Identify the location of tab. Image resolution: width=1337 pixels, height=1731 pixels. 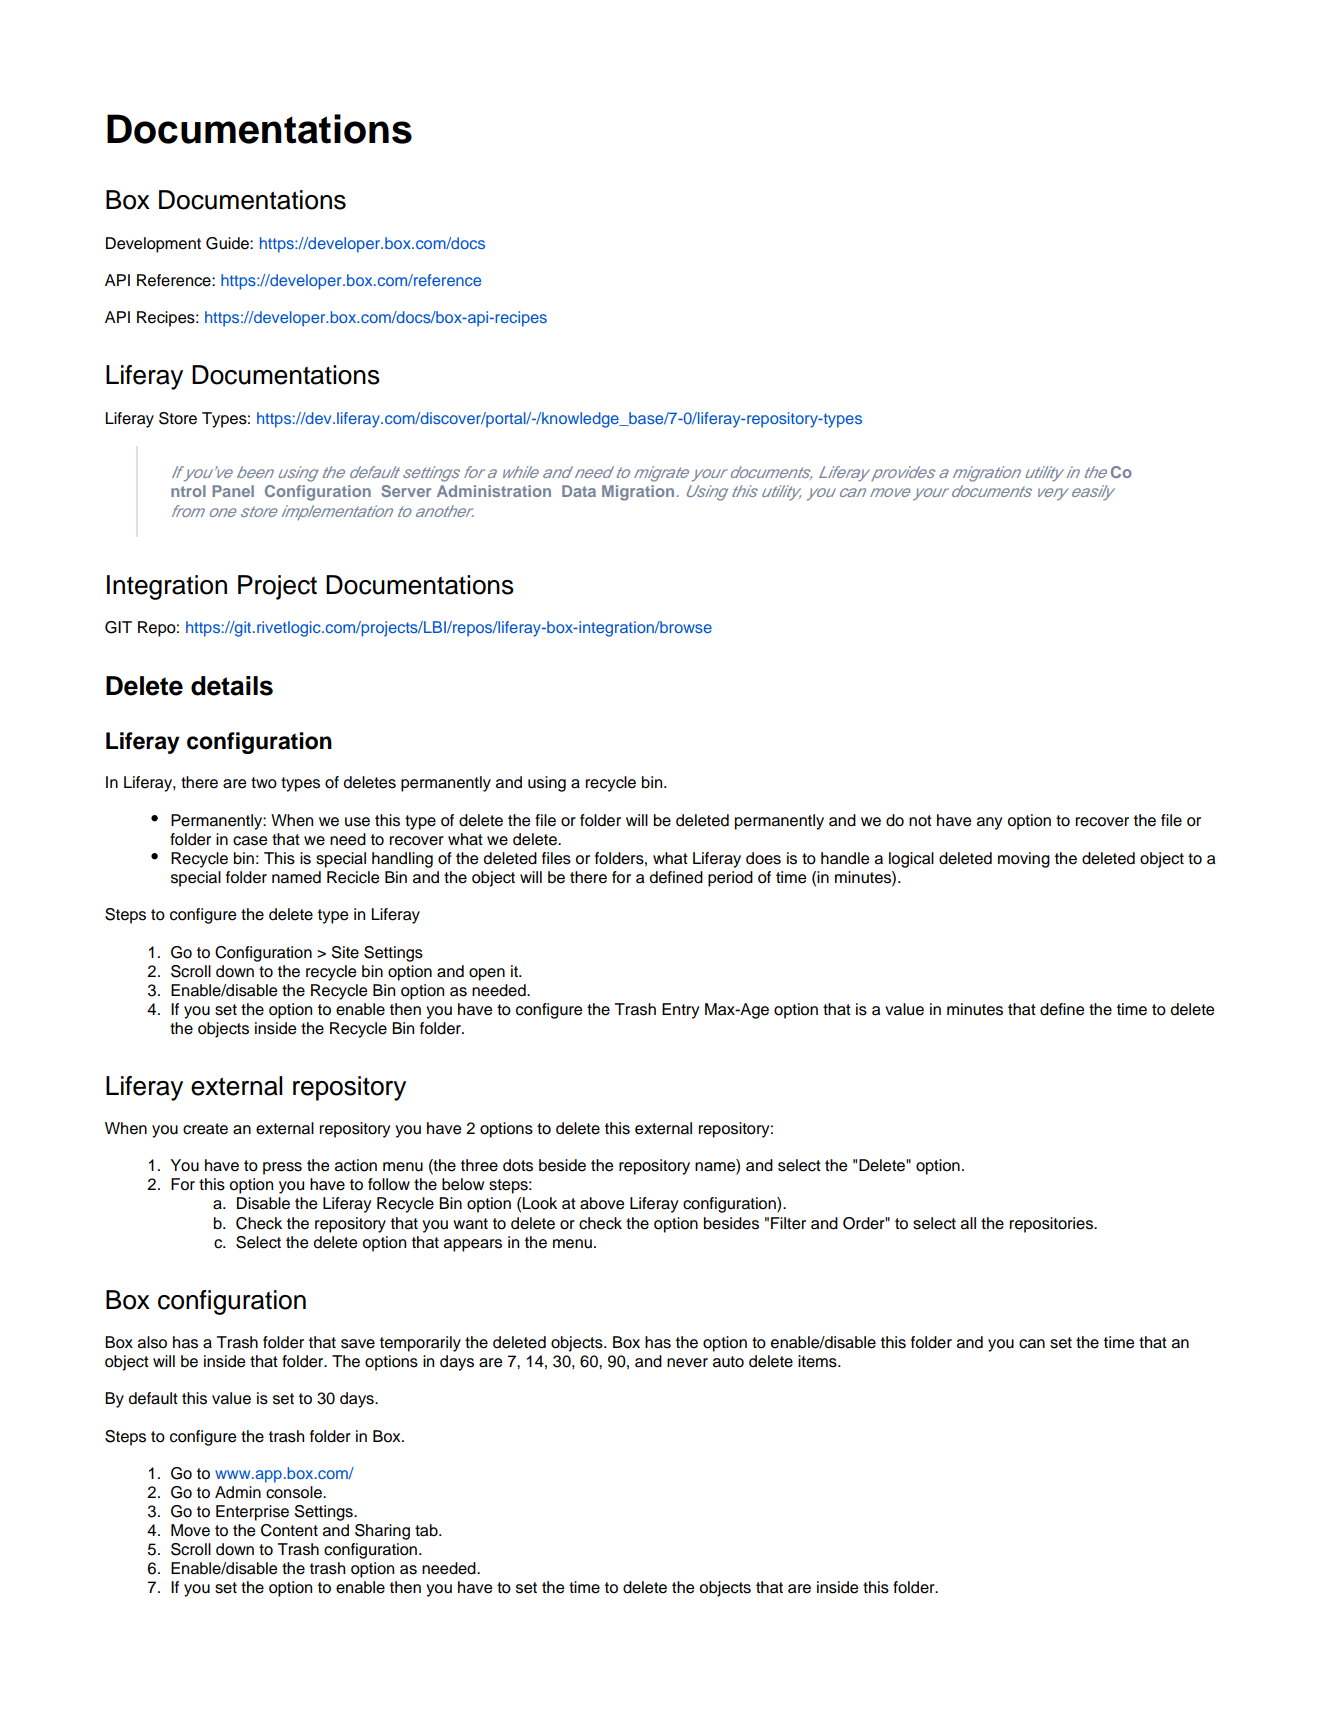
(427, 1530).
